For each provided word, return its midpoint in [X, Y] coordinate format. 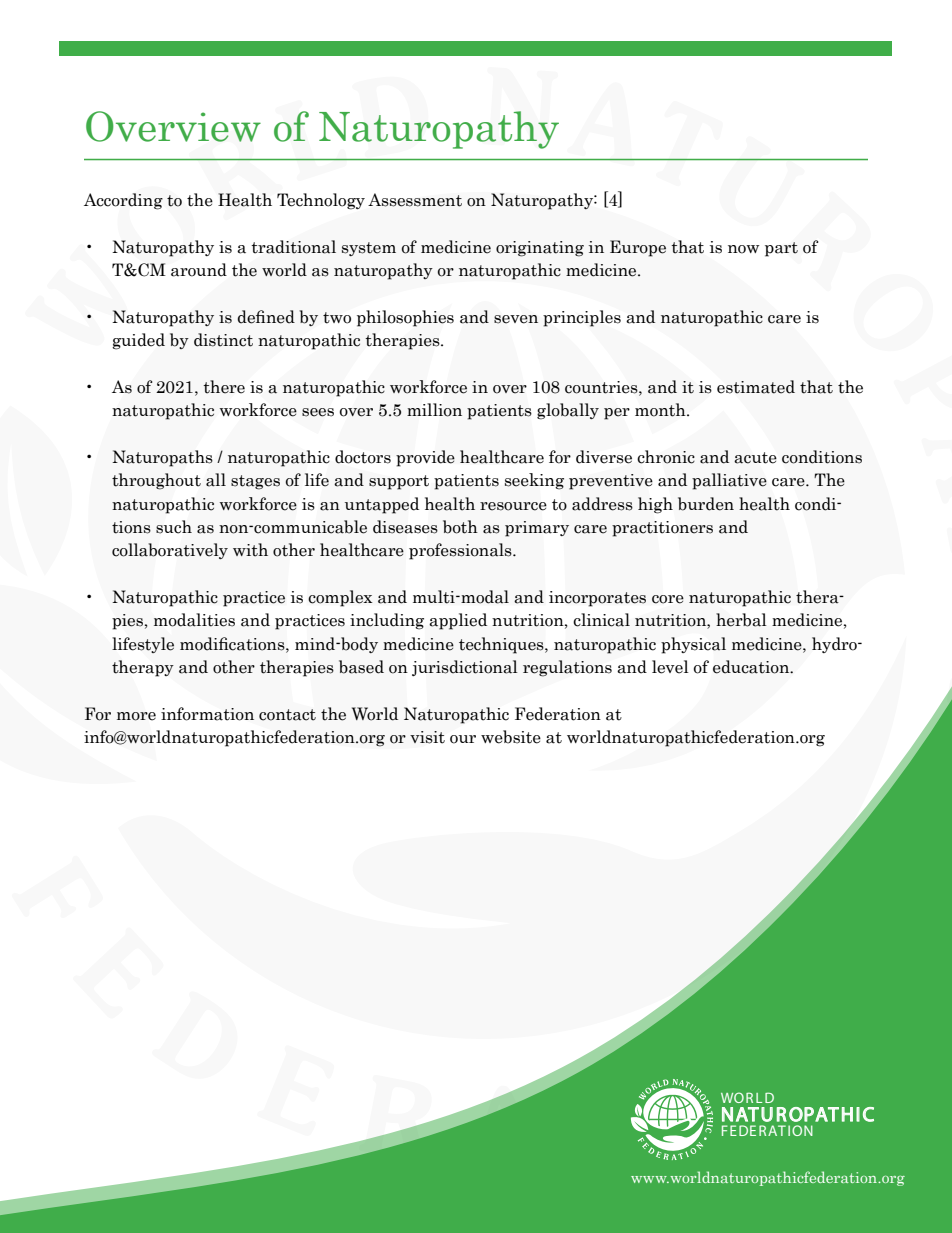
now [744, 249]
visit [427, 737]
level [670, 667]
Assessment [415, 200]
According [123, 201]
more [136, 716]
